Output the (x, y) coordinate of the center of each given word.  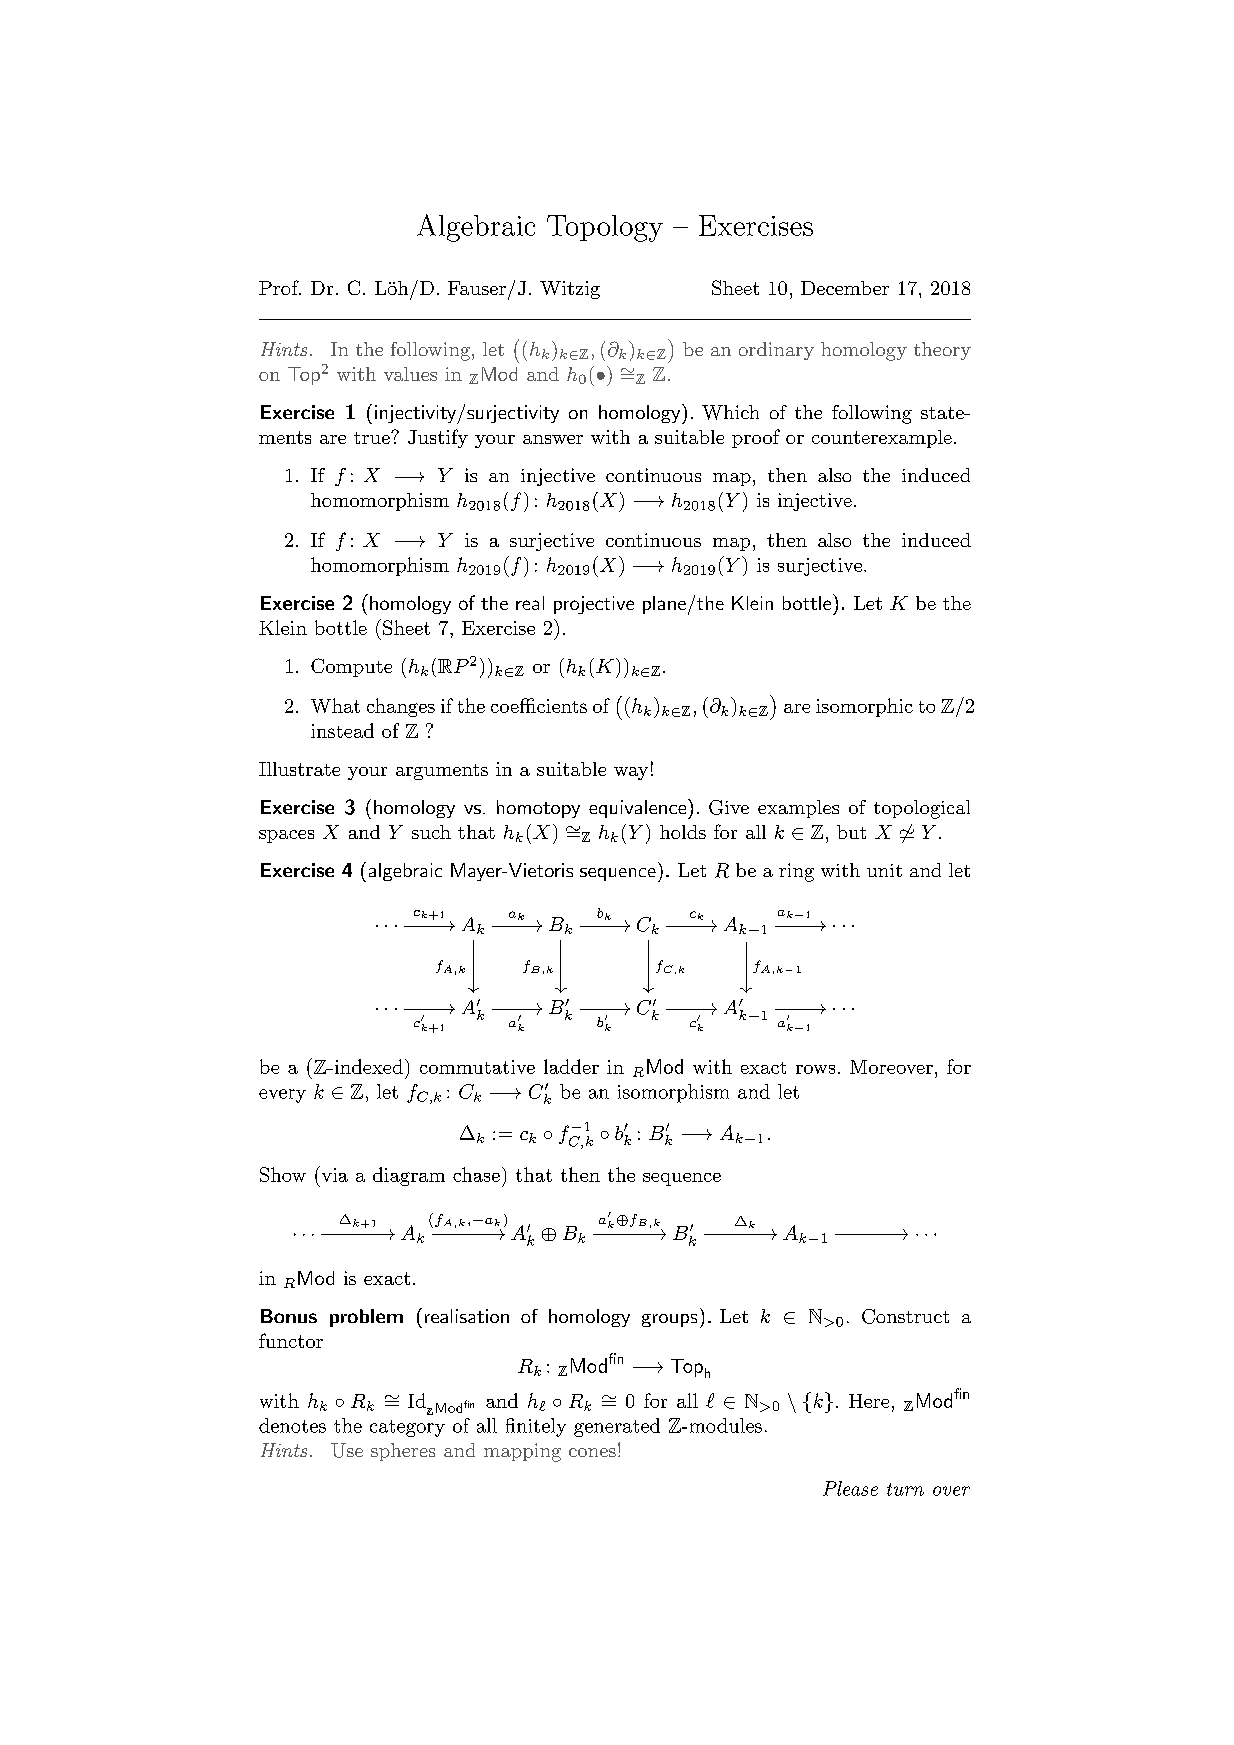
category (407, 1428)
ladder (571, 1066)
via (333, 1174)
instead (342, 730)
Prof (280, 287)
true (373, 438)
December (845, 288)
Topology (605, 228)
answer (553, 439)
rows (815, 1069)
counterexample (882, 439)
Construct (905, 1316)
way (631, 773)
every (282, 1096)
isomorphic (864, 707)
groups (669, 1320)
